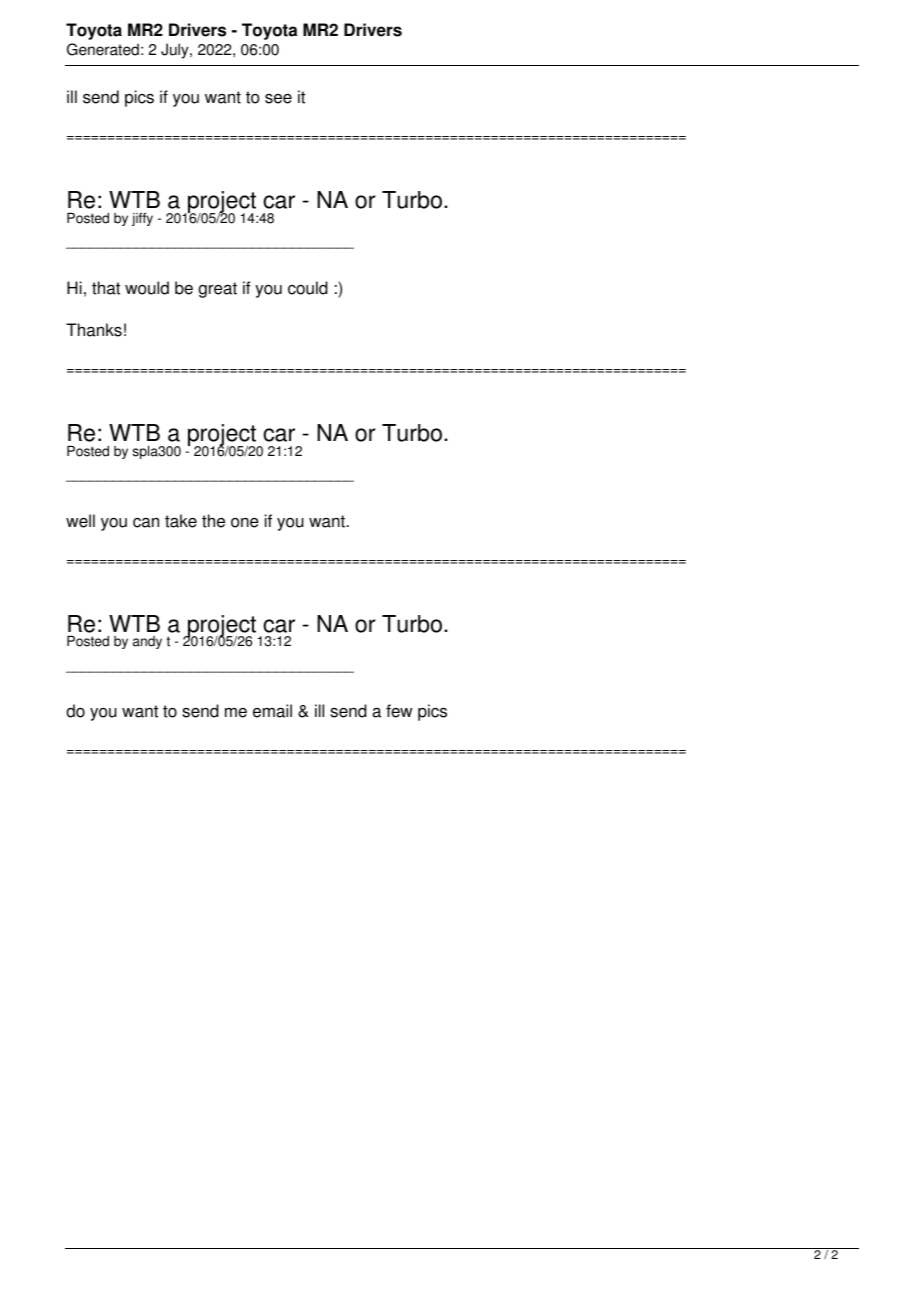  What do you see at coordinates (181, 521) in the screenshot?
I see `take` at bounding box center [181, 521].
